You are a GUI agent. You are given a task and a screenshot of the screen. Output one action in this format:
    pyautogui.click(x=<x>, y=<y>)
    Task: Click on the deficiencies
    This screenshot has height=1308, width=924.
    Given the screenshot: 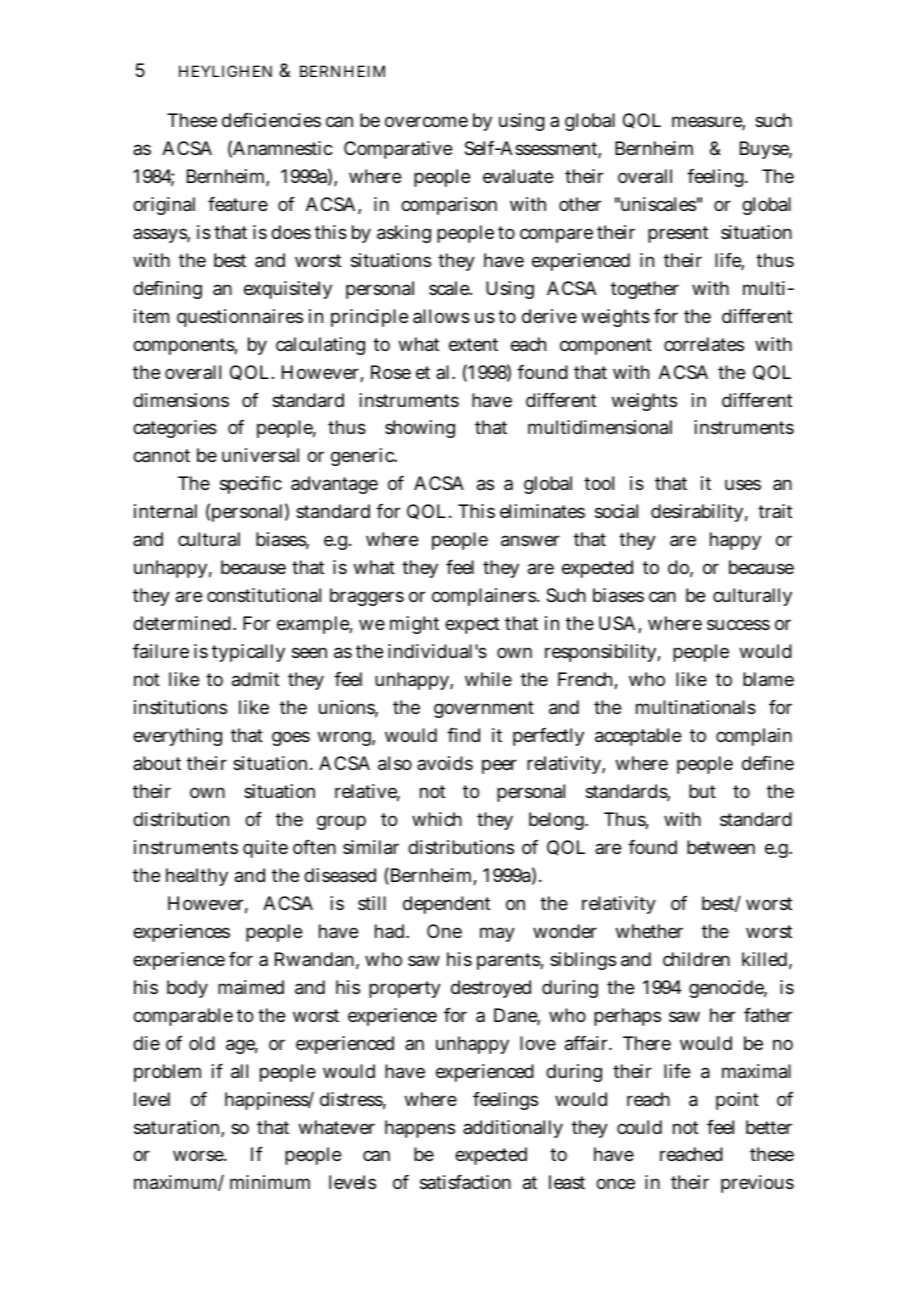 What is the action you would take?
    pyautogui.click(x=271, y=120)
